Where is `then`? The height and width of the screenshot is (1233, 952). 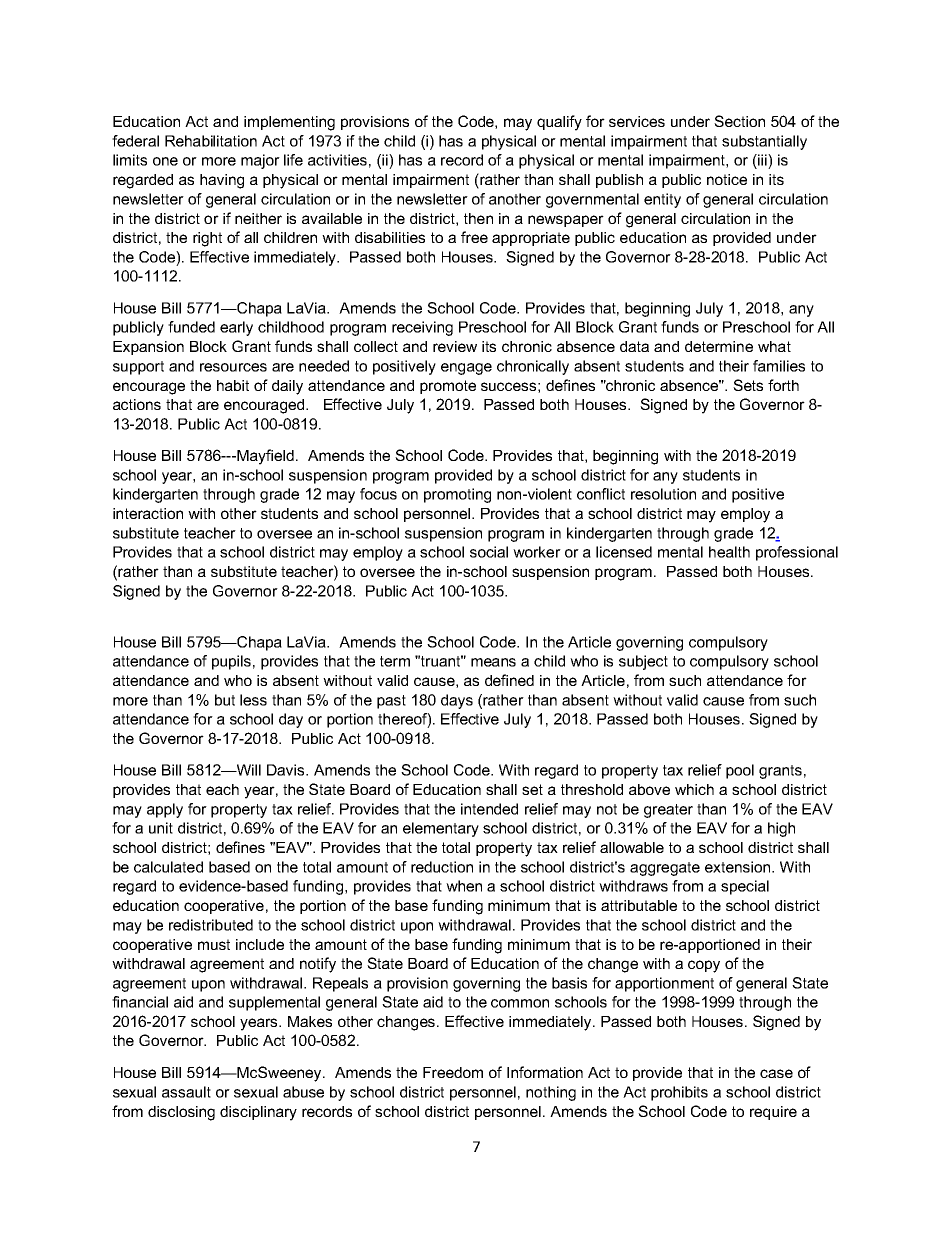
then is located at coordinates (478, 218).
